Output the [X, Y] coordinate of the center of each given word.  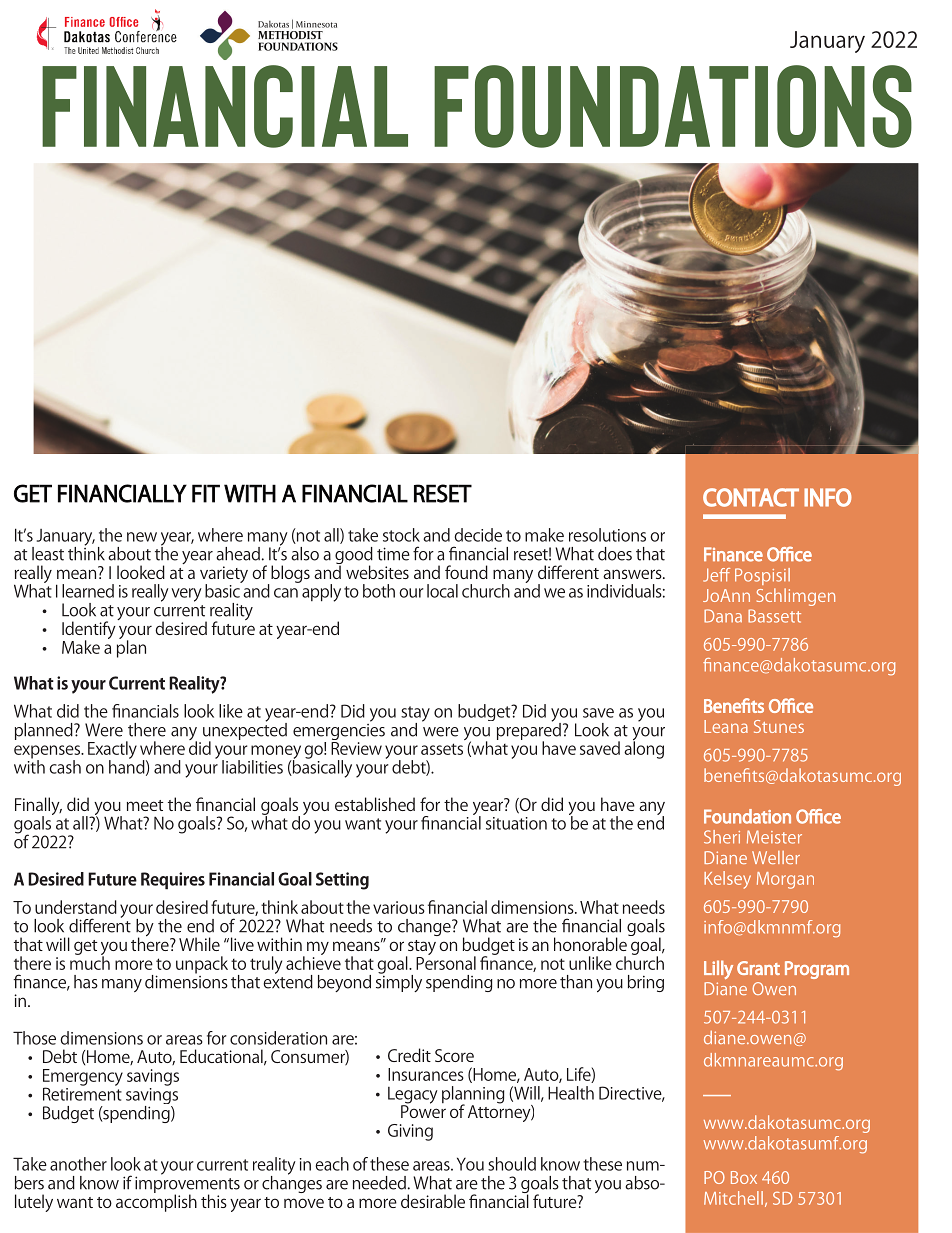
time [393, 554]
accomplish [156, 1202]
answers [633, 574]
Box [744, 1177]
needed [379, 1183]
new [142, 537]
